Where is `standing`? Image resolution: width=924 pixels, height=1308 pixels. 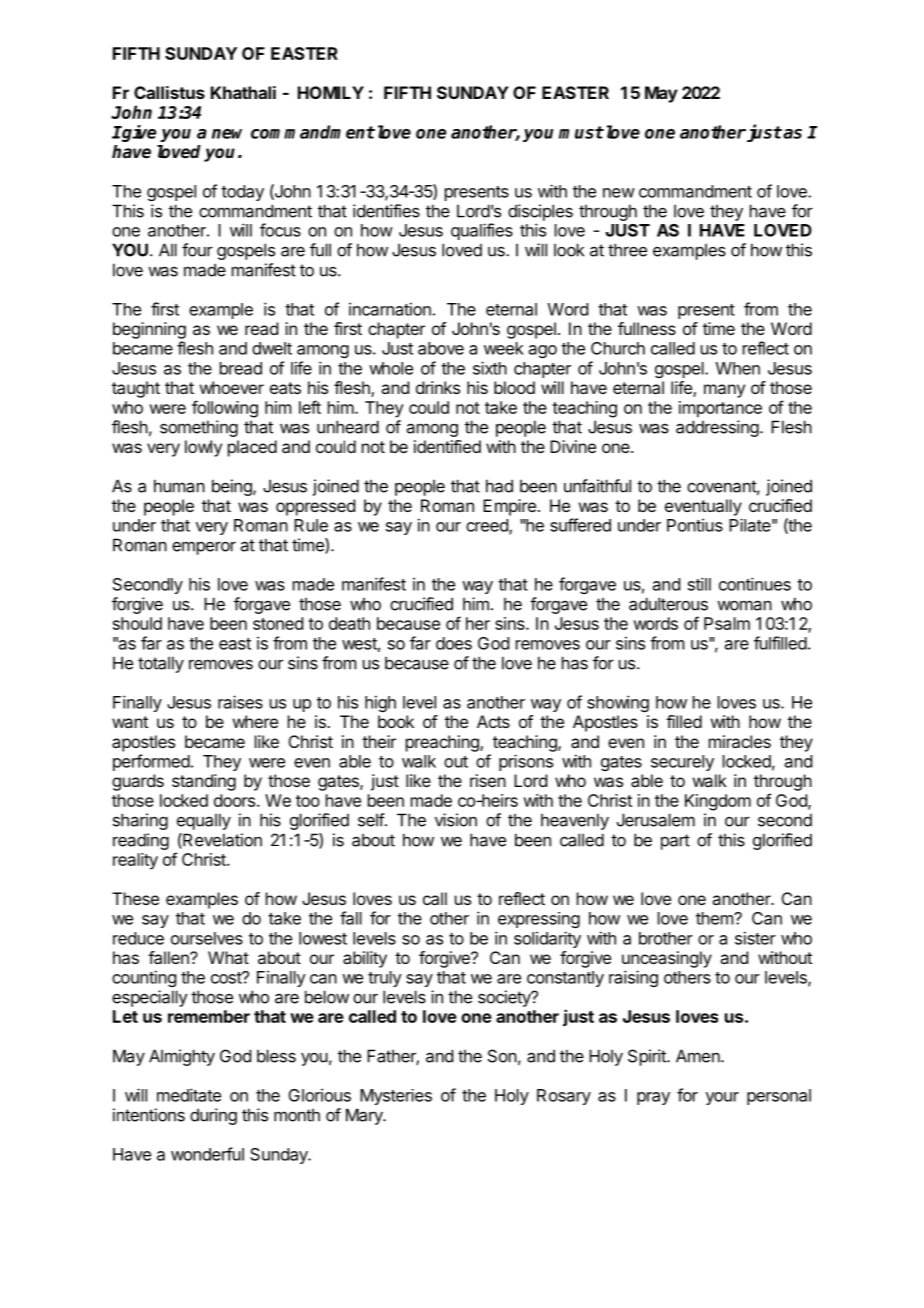
standing is located at coordinates (204, 782).
